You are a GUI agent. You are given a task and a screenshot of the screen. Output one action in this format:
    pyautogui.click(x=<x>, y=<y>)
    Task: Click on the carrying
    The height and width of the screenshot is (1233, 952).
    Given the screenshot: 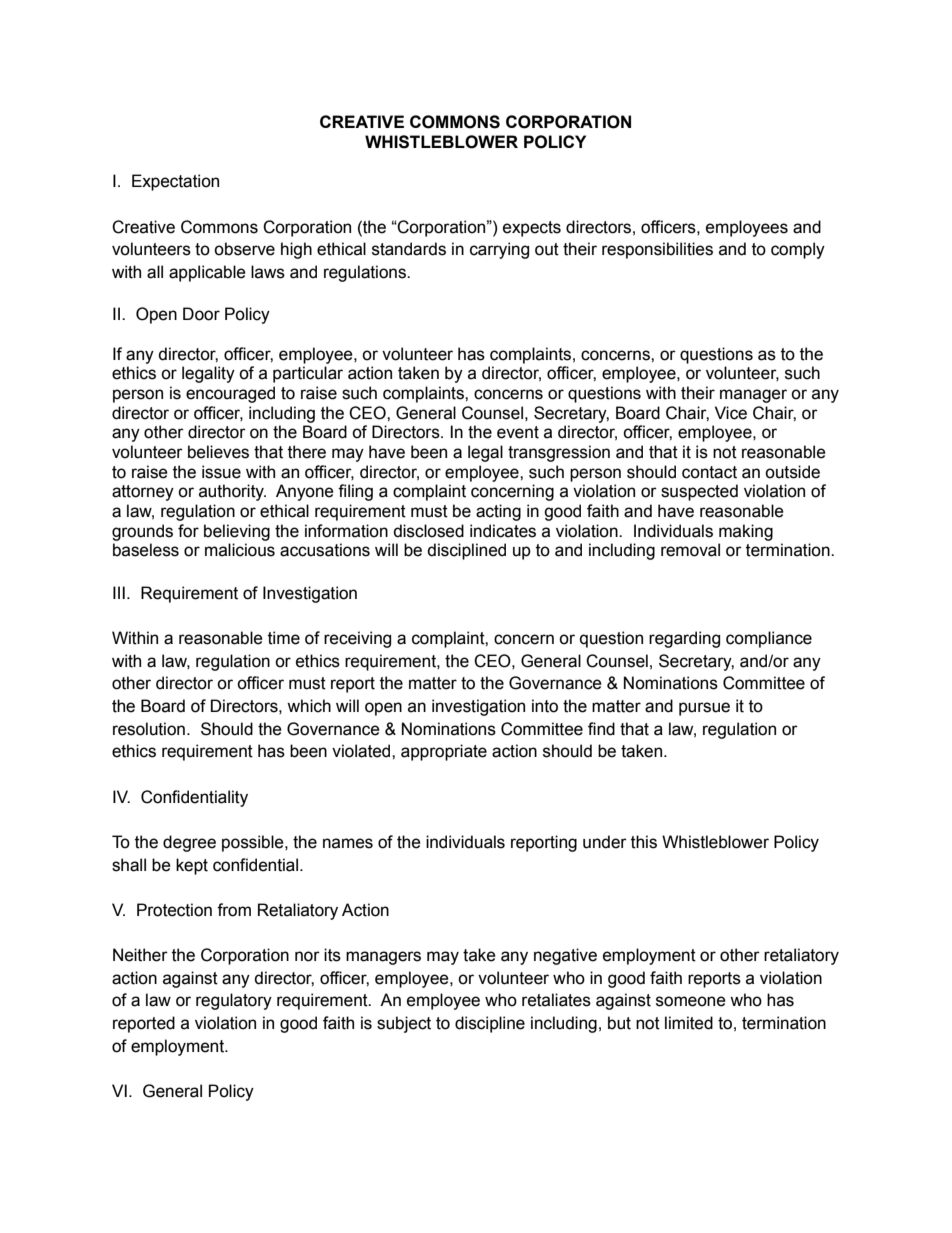 What is the action you would take?
    pyautogui.click(x=499, y=250)
